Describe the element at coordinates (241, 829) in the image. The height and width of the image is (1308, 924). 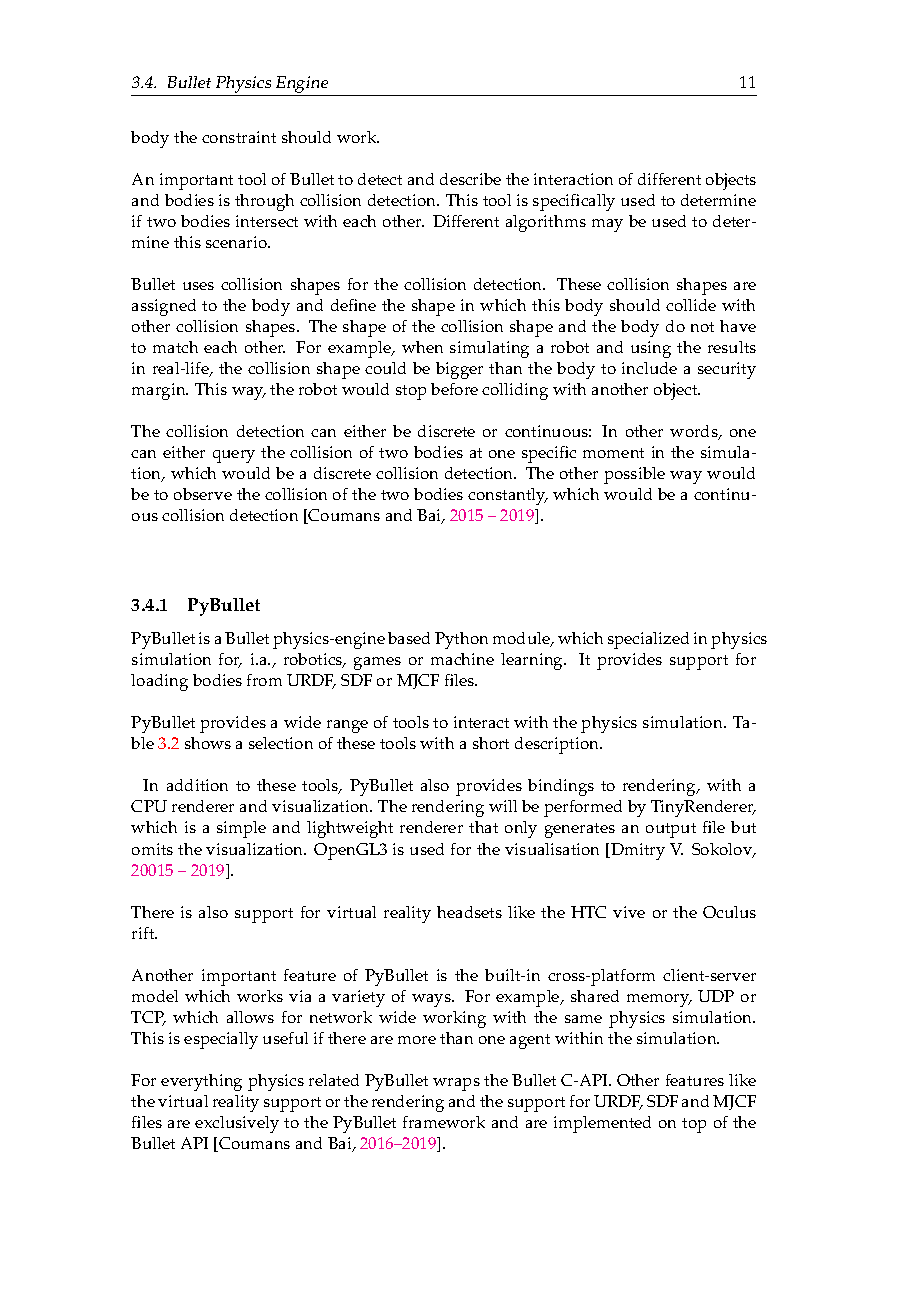
I see `simple` at that location.
